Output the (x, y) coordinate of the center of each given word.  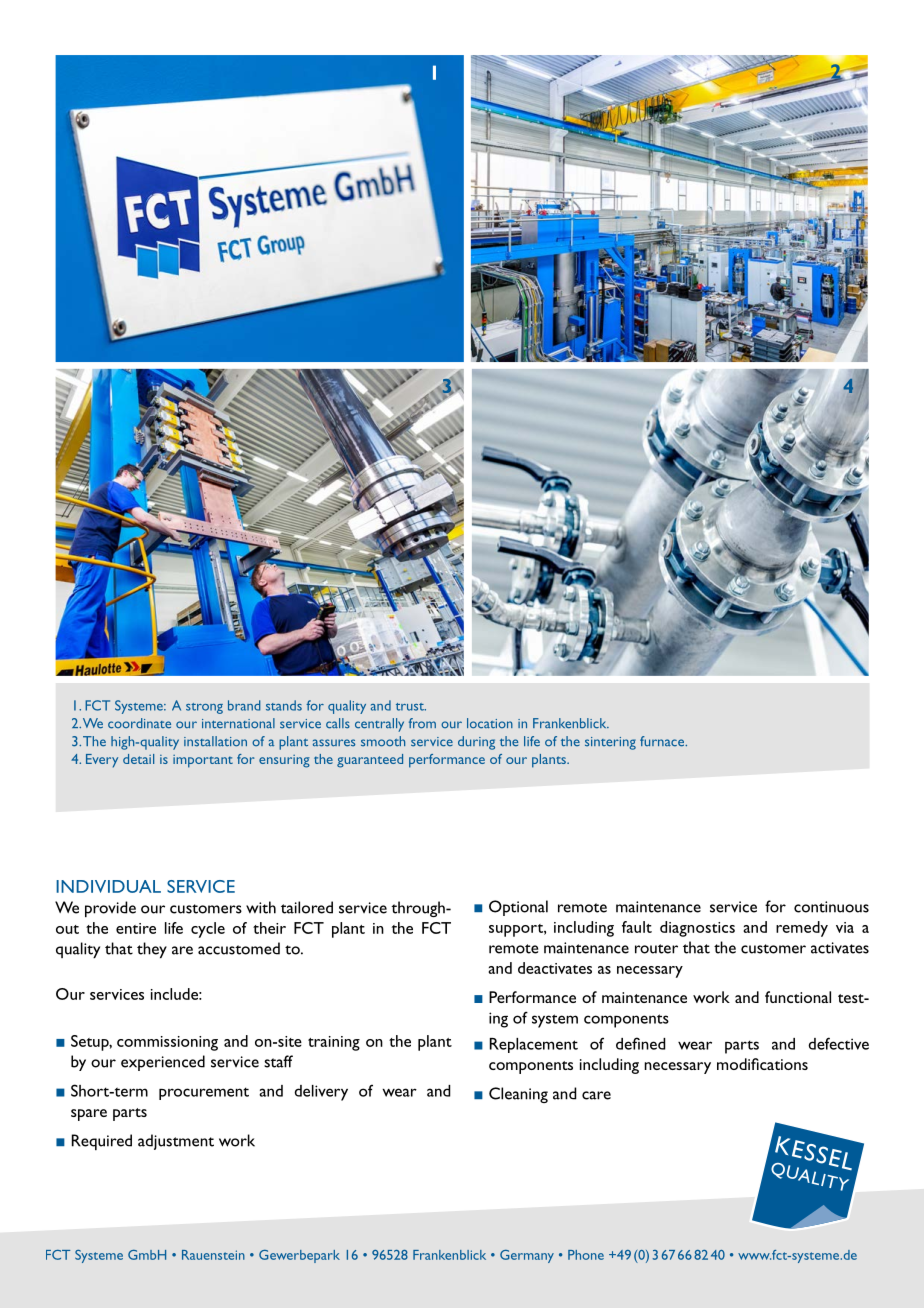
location (490, 723)
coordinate (139, 723)
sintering (610, 743)
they (152, 950)
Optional (518, 908)
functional (798, 997)
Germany (527, 1256)
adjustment (176, 1142)
